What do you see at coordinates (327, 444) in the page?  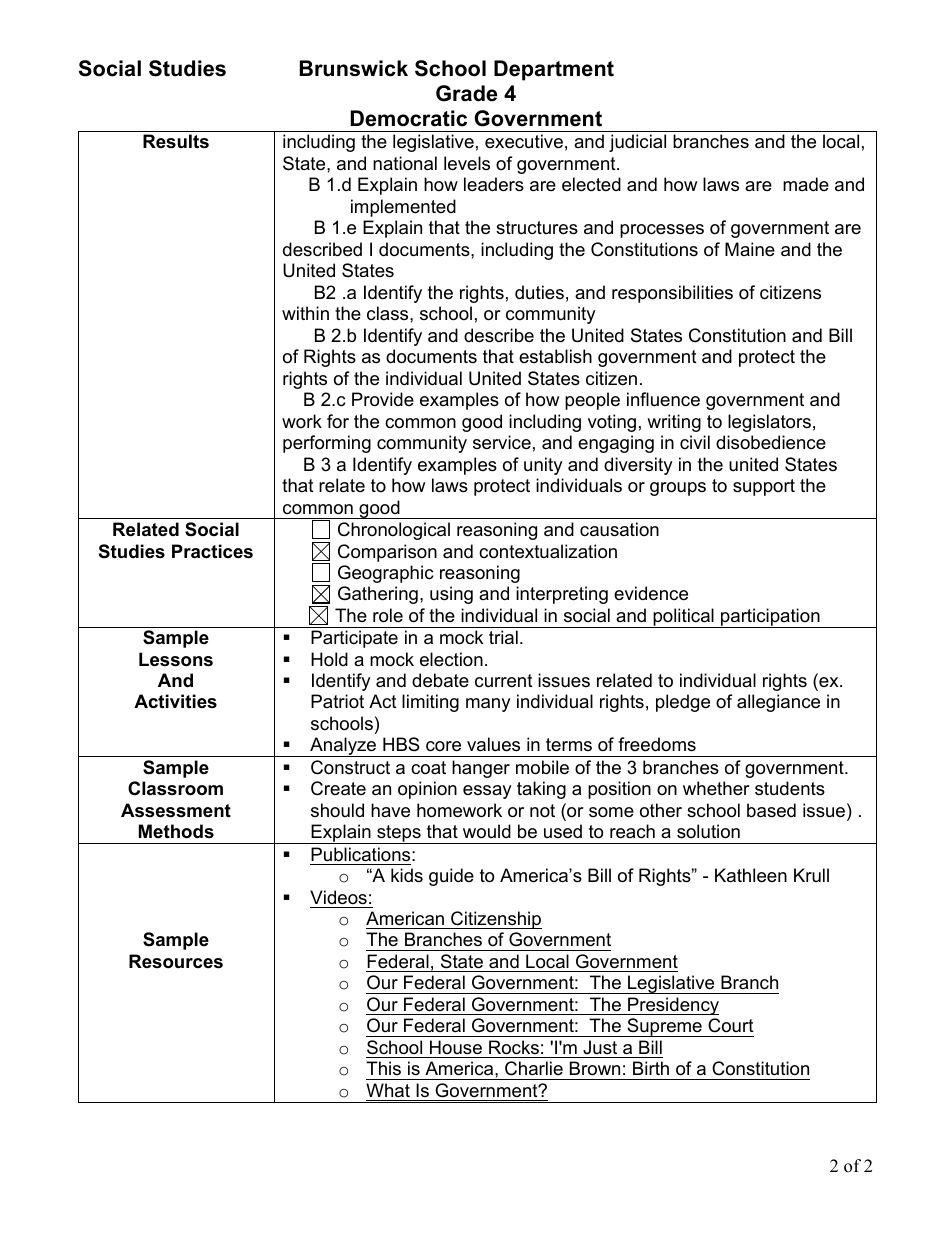 I see `performing` at bounding box center [327, 444].
